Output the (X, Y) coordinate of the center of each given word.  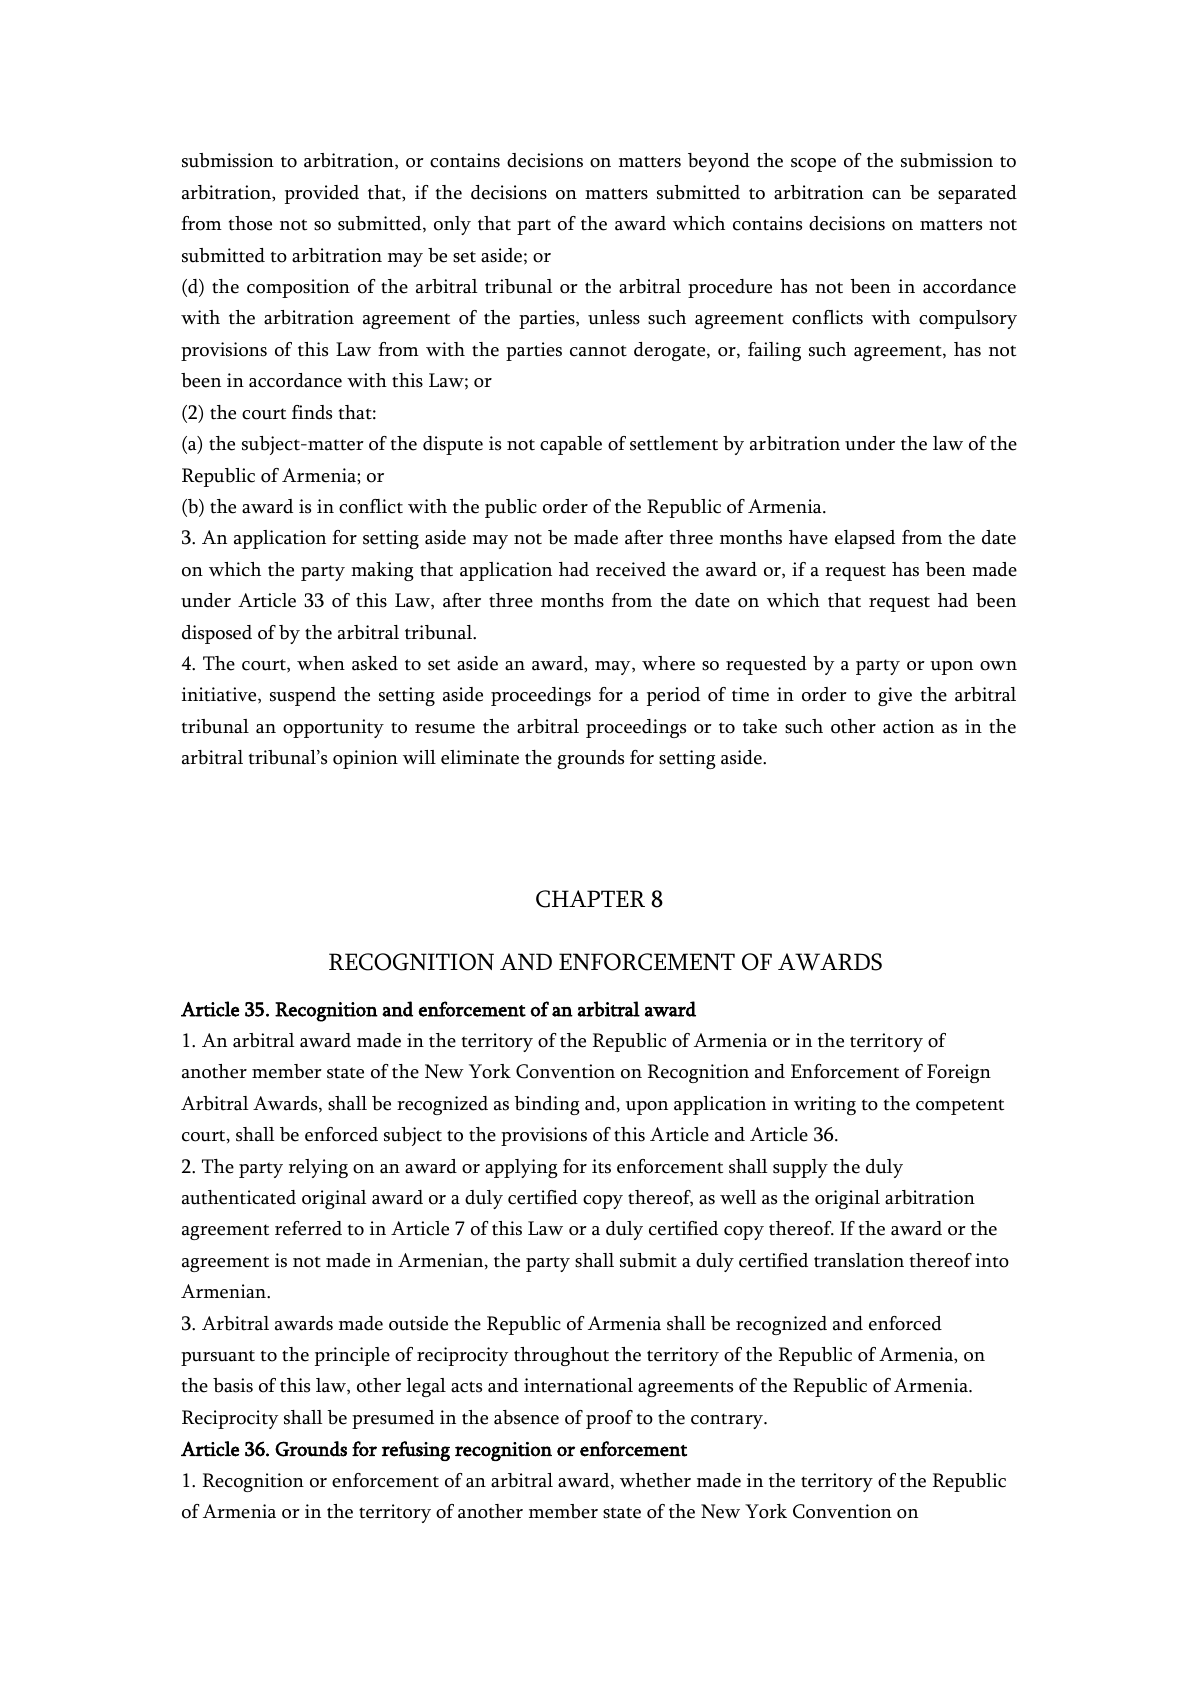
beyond (719, 162)
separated (977, 194)
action (908, 726)
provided (322, 194)
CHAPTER (590, 899)
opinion (365, 759)
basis (233, 1385)
